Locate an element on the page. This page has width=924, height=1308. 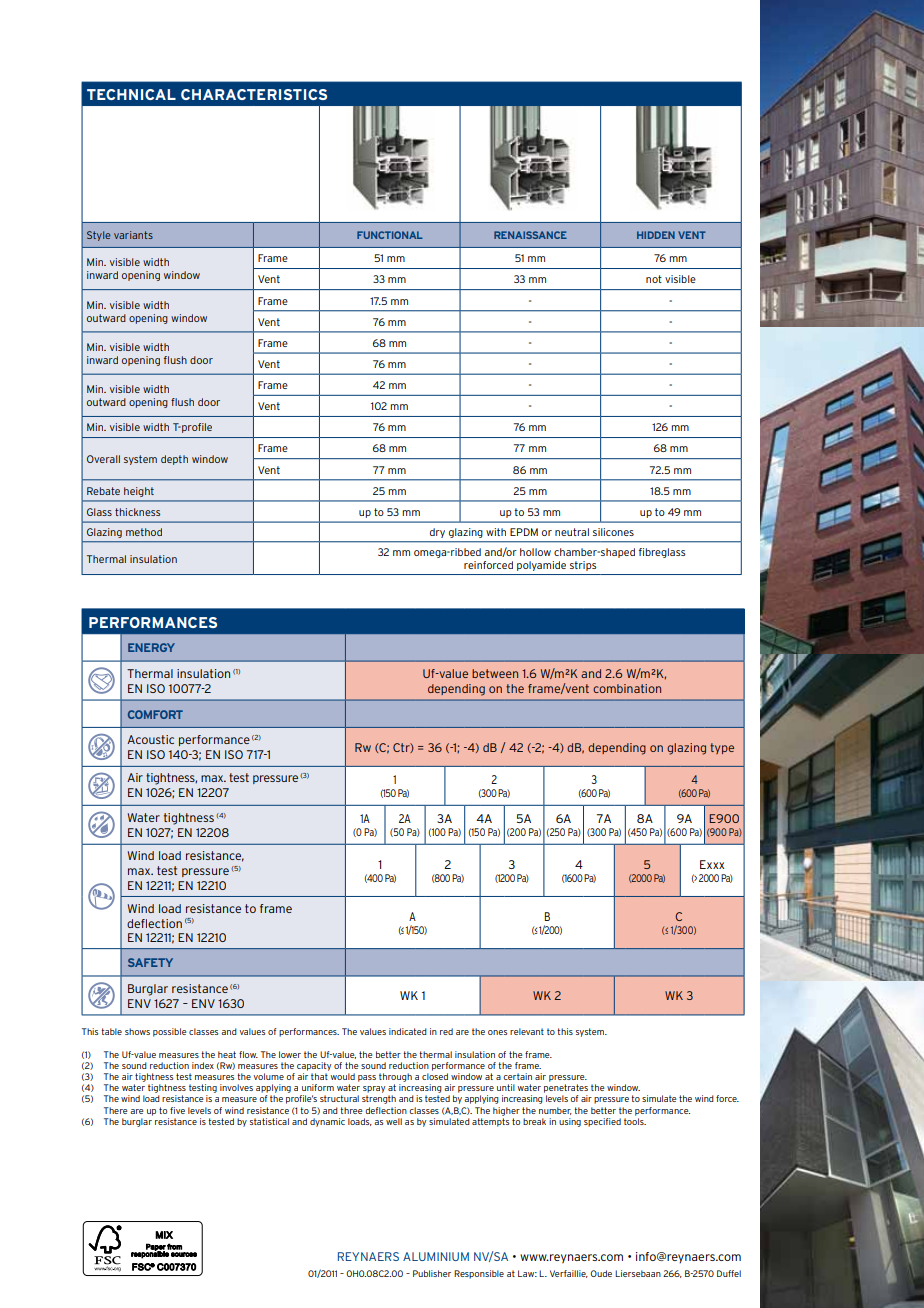
Technical is located at coordinates (131, 94).
